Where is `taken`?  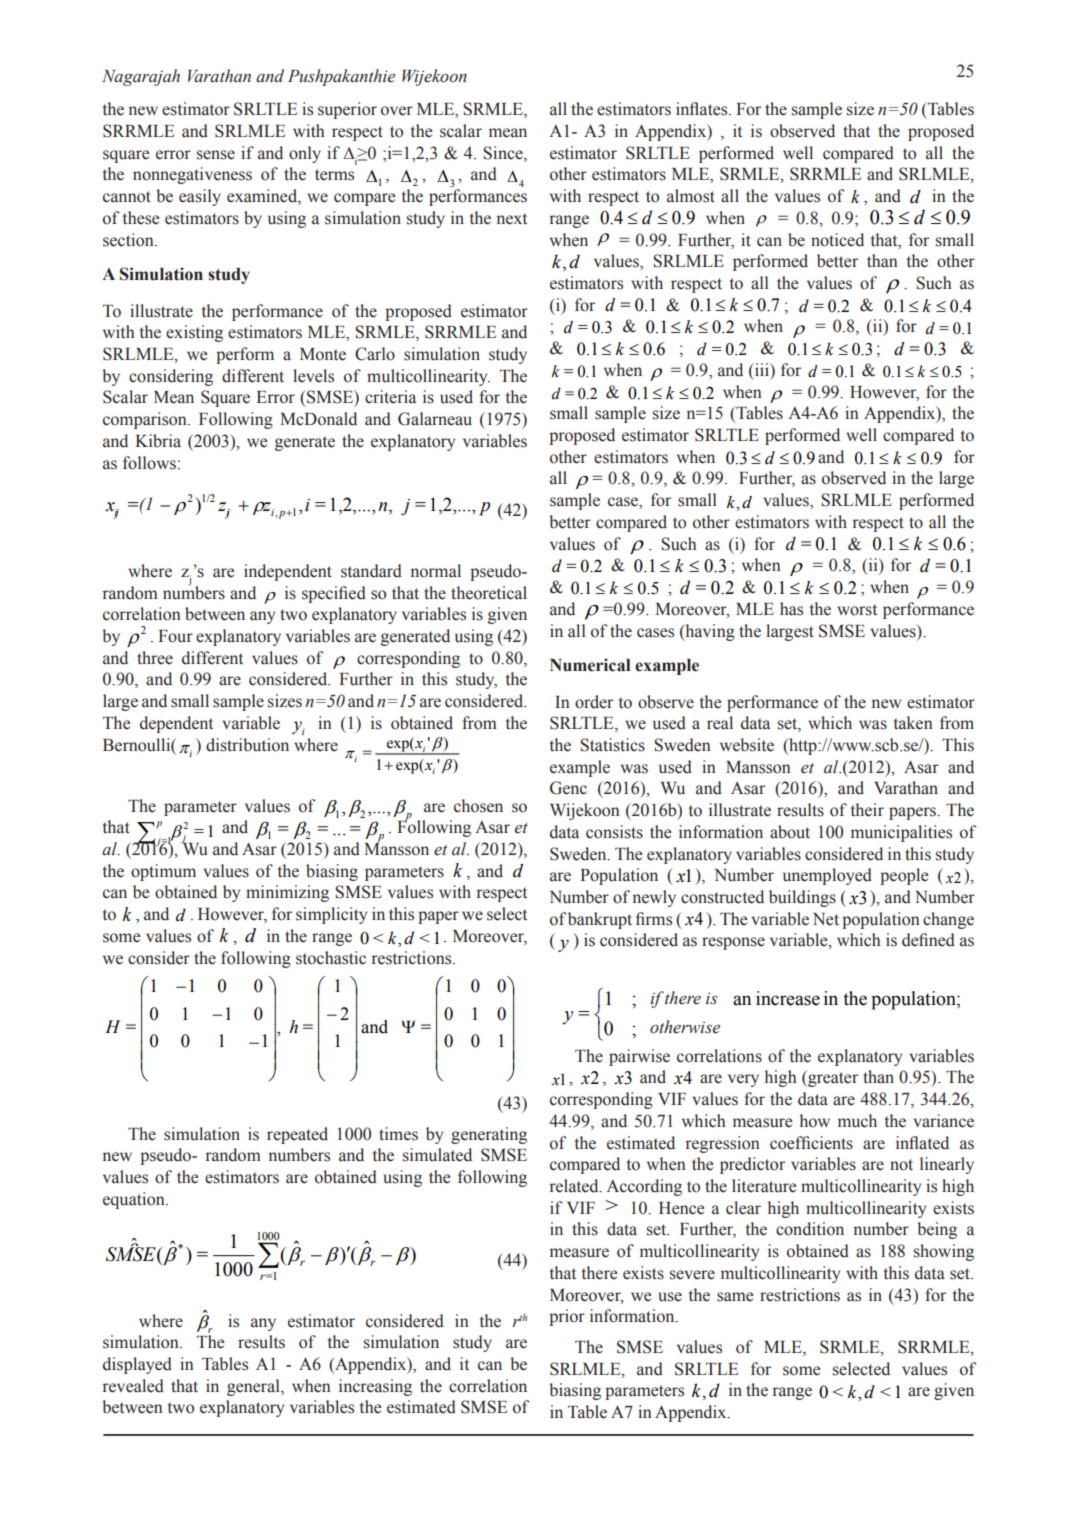 taken is located at coordinates (913, 723).
